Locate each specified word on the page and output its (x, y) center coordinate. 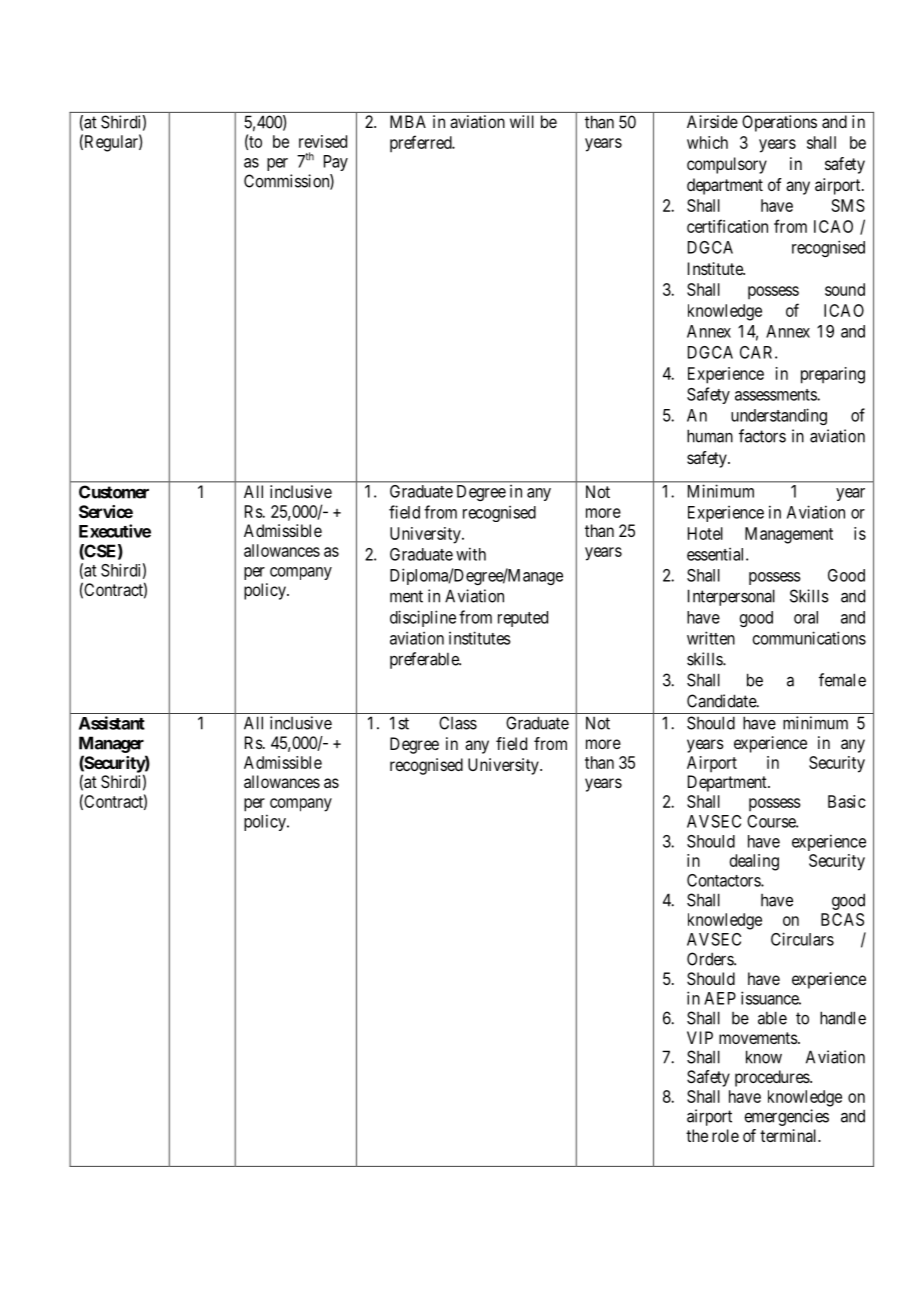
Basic (847, 801)
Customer (114, 492)
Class (458, 723)
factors (762, 436)
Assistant (112, 723)
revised (323, 141)
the (697, 1135)
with (471, 554)
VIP (700, 1037)
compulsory (727, 165)
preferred (422, 143)
